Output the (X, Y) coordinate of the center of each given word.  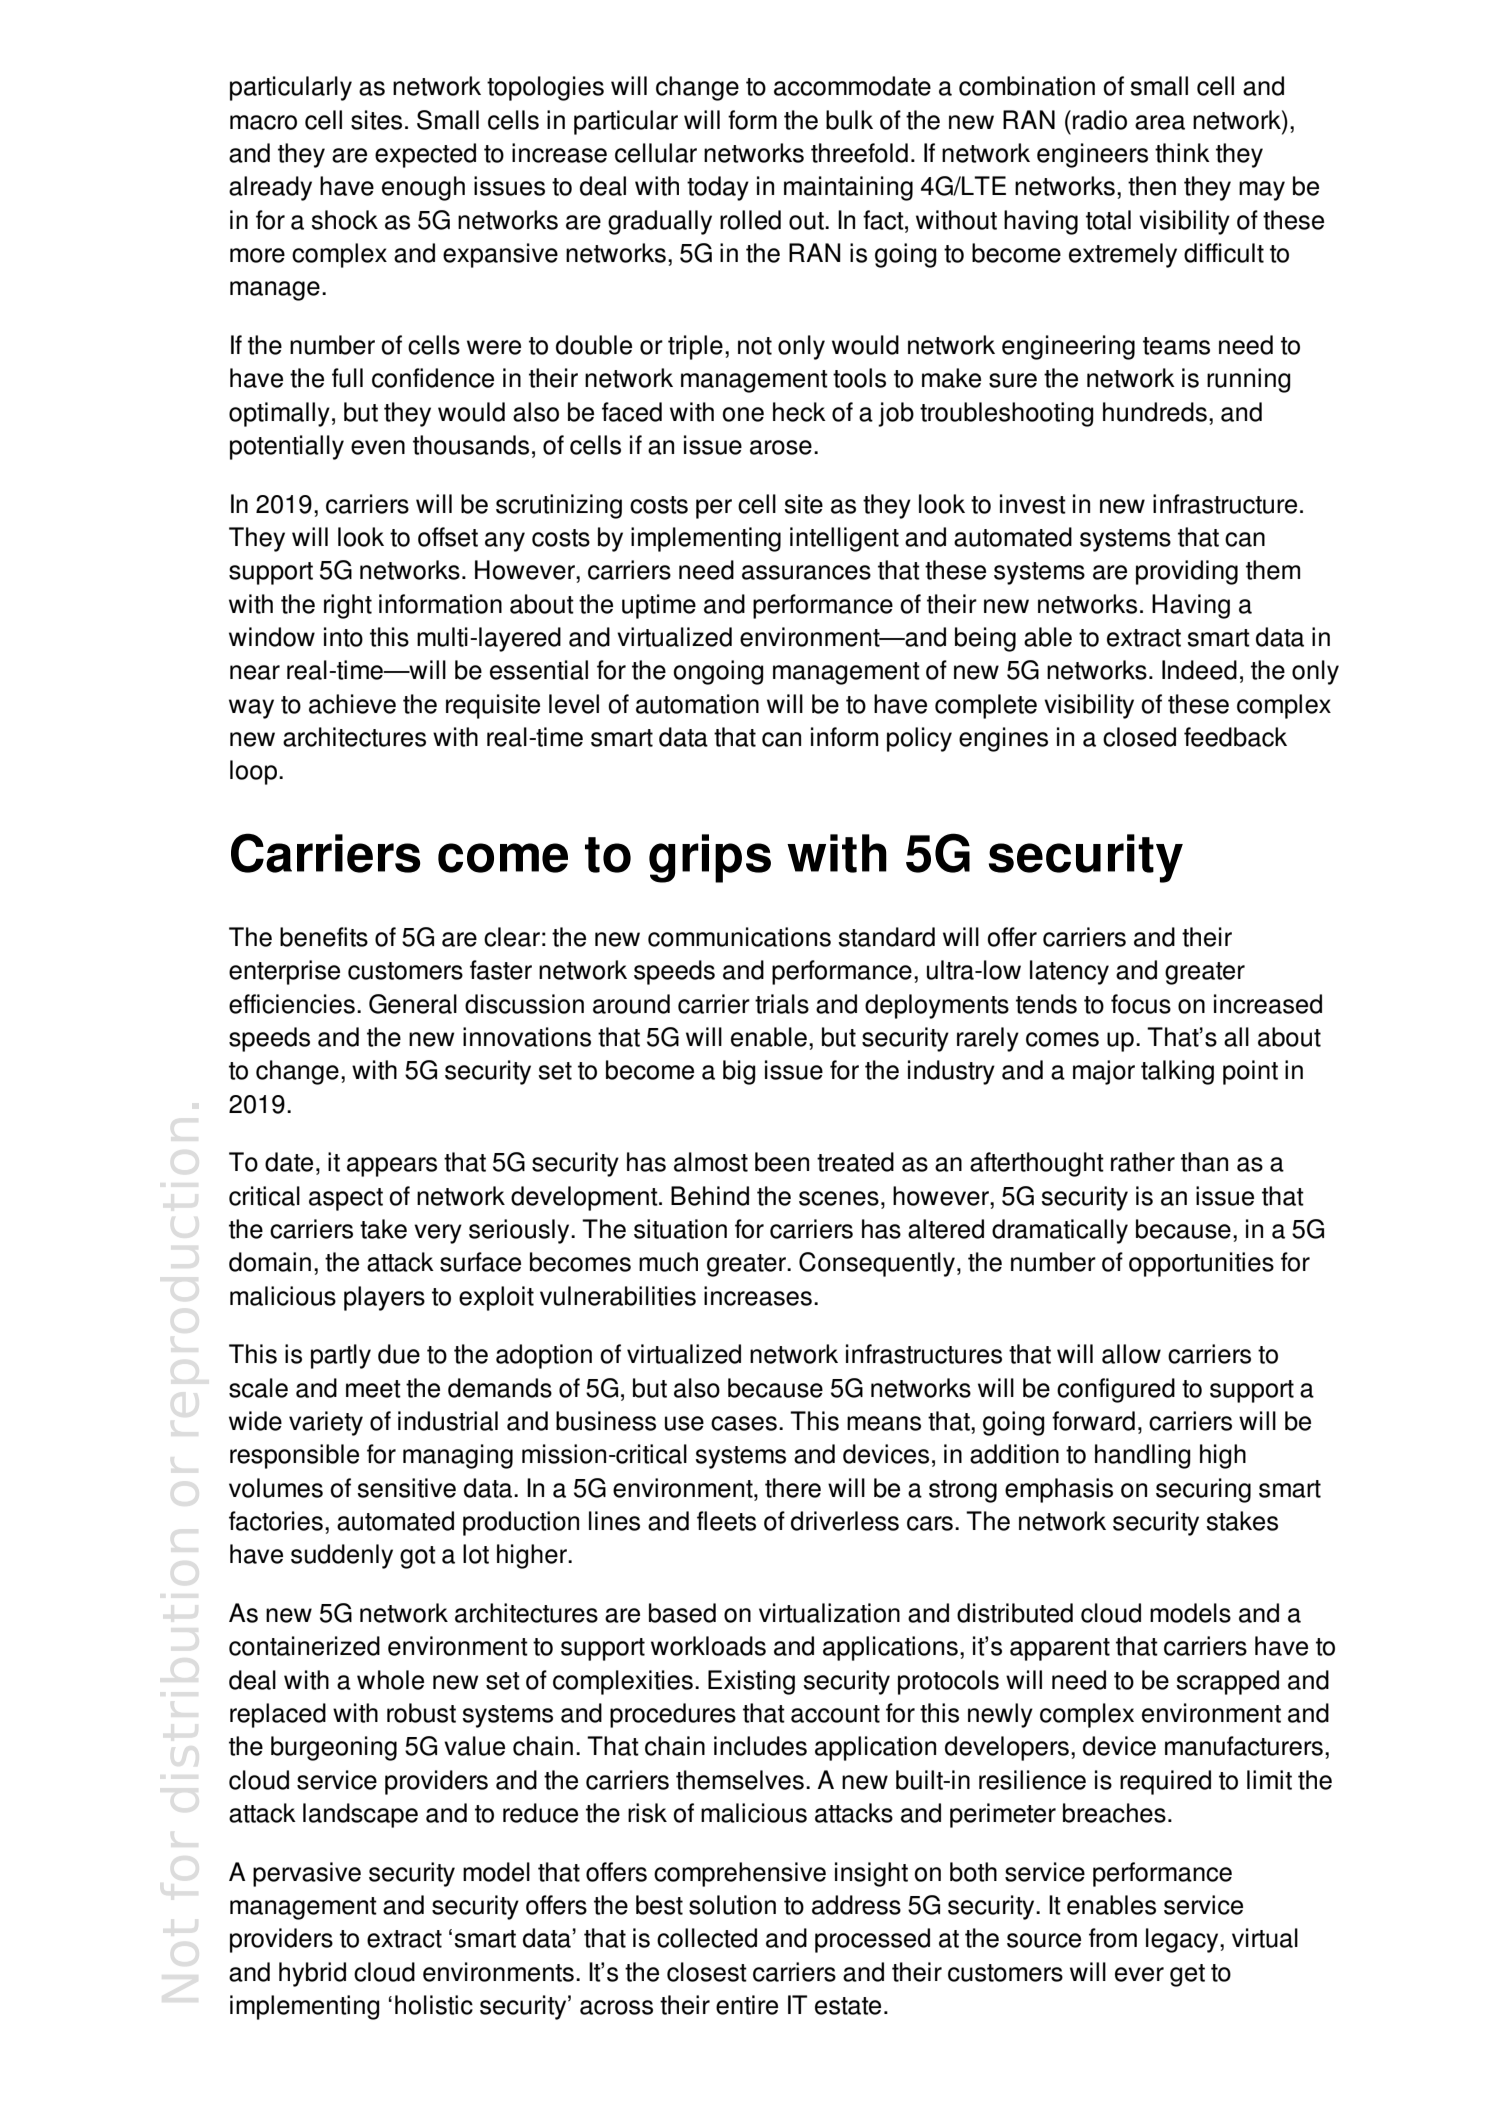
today (718, 188)
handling (1143, 1456)
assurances (806, 572)
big (739, 1072)
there (793, 1488)
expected (425, 155)
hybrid (312, 1974)
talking (1177, 1072)
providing (1187, 572)
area (1160, 122)
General (413, 1004)
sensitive (407, 1488)
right (348, 606)
